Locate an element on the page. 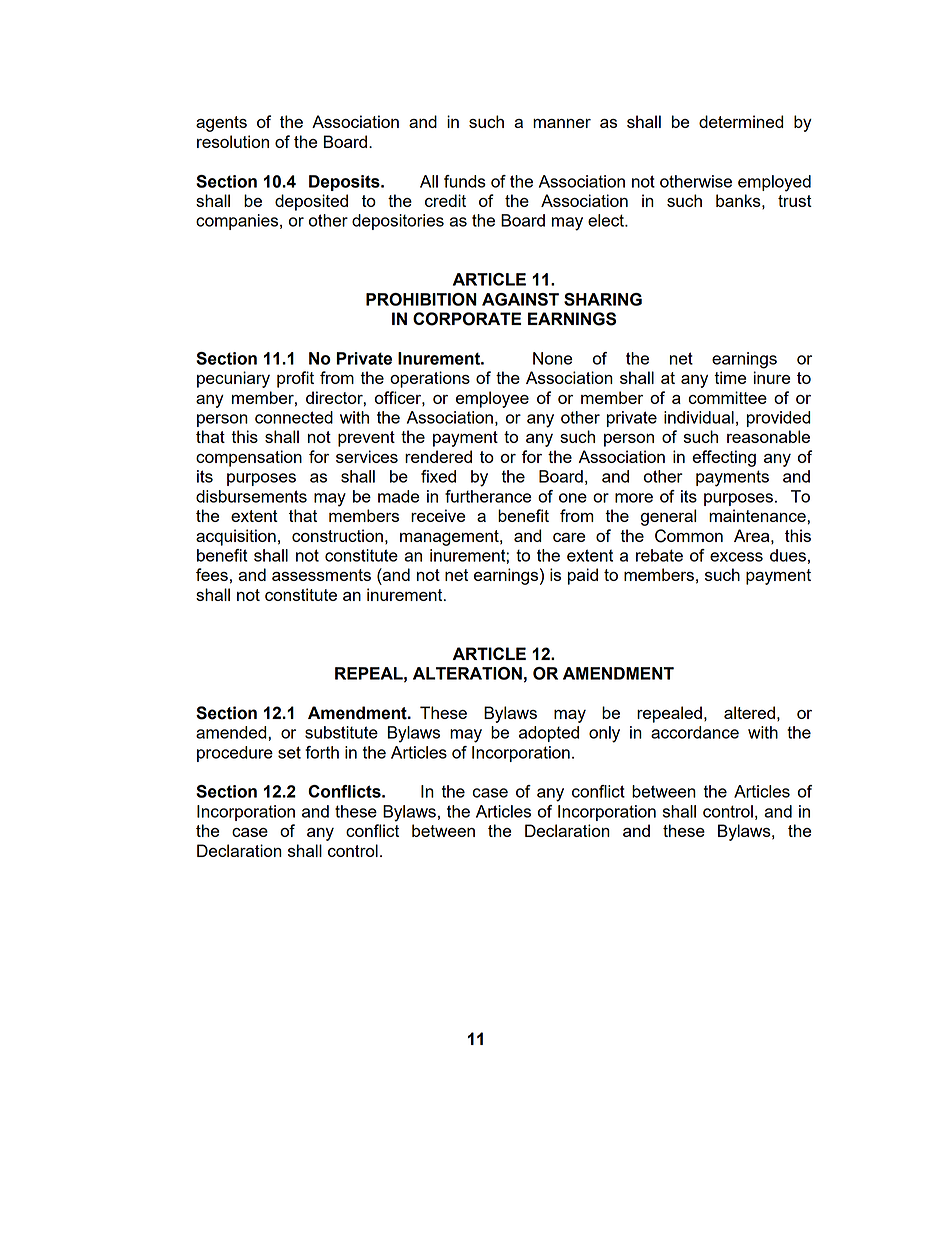 This image has height=1233, width=952. adopted is located at coordinates (549, 734).
